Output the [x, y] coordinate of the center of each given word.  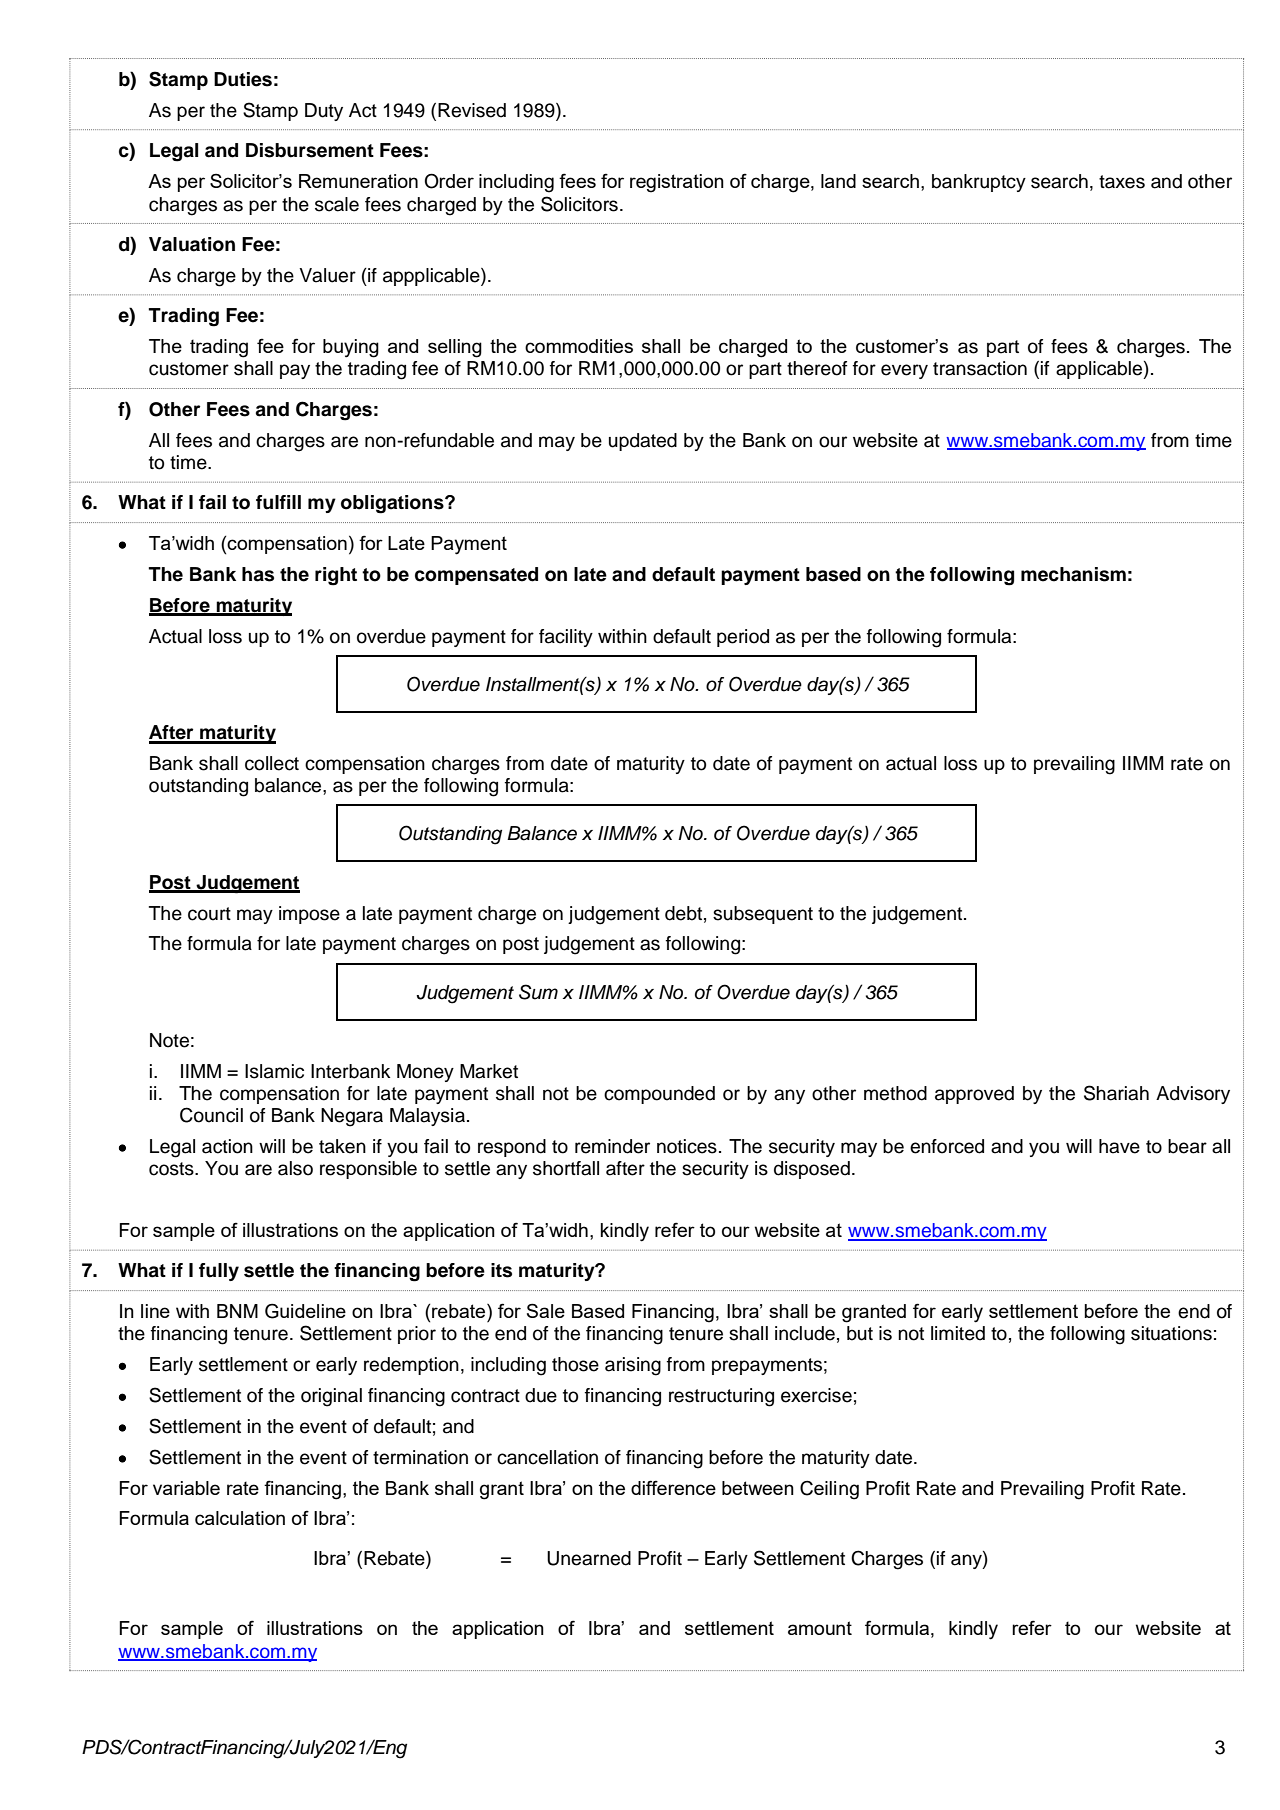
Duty [324, 112]
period [743, 638]
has [258, 574]
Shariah [1116, 1093]
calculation [240, 1518]
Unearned [589, 1558]
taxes [1122, 182]
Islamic [274, 1071]
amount [820, 1628]
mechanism [1073, 574]
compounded [659, 1095]
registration [677, 183]
